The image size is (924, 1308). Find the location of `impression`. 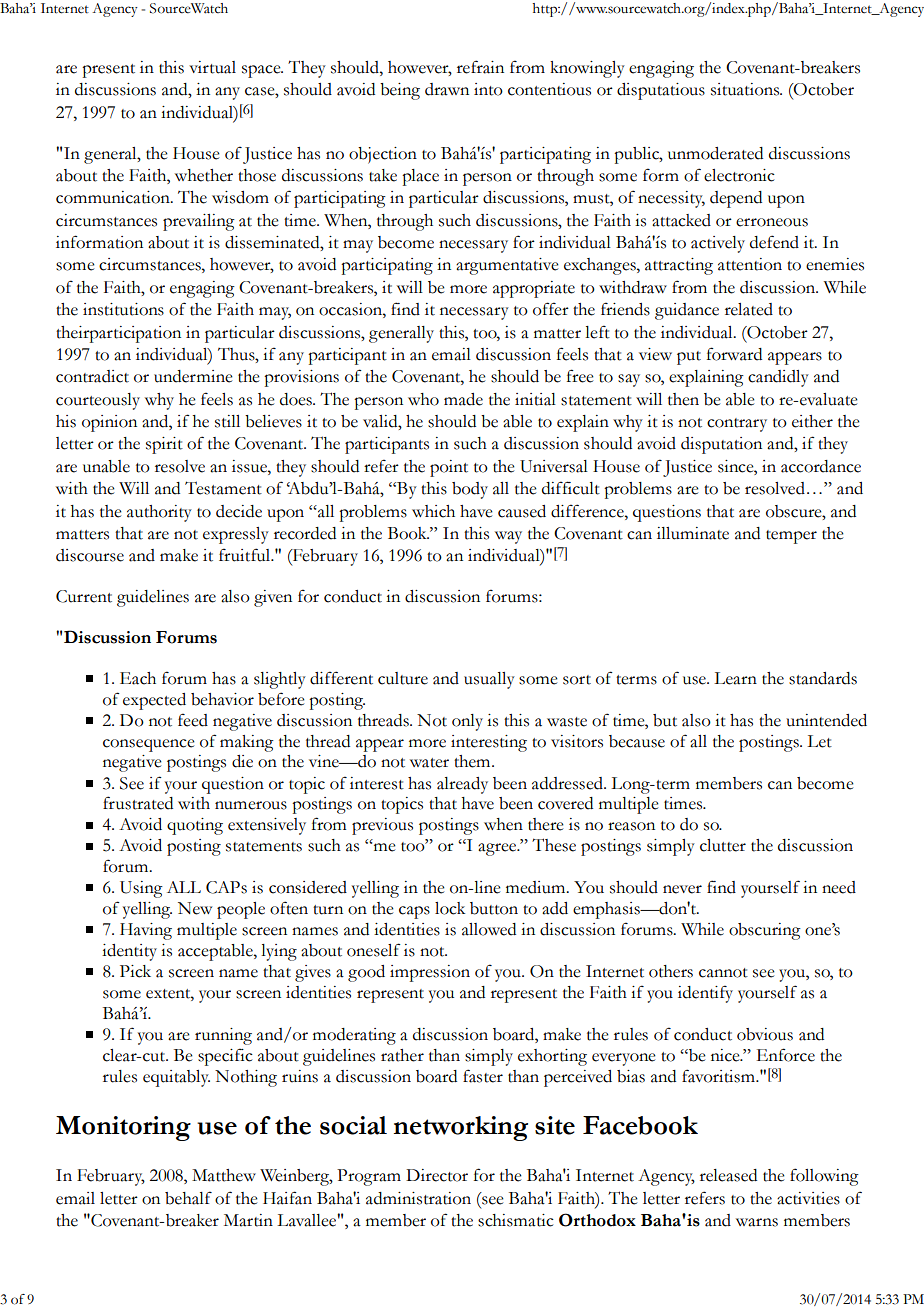

impression is located at coordinates (430, 973).
